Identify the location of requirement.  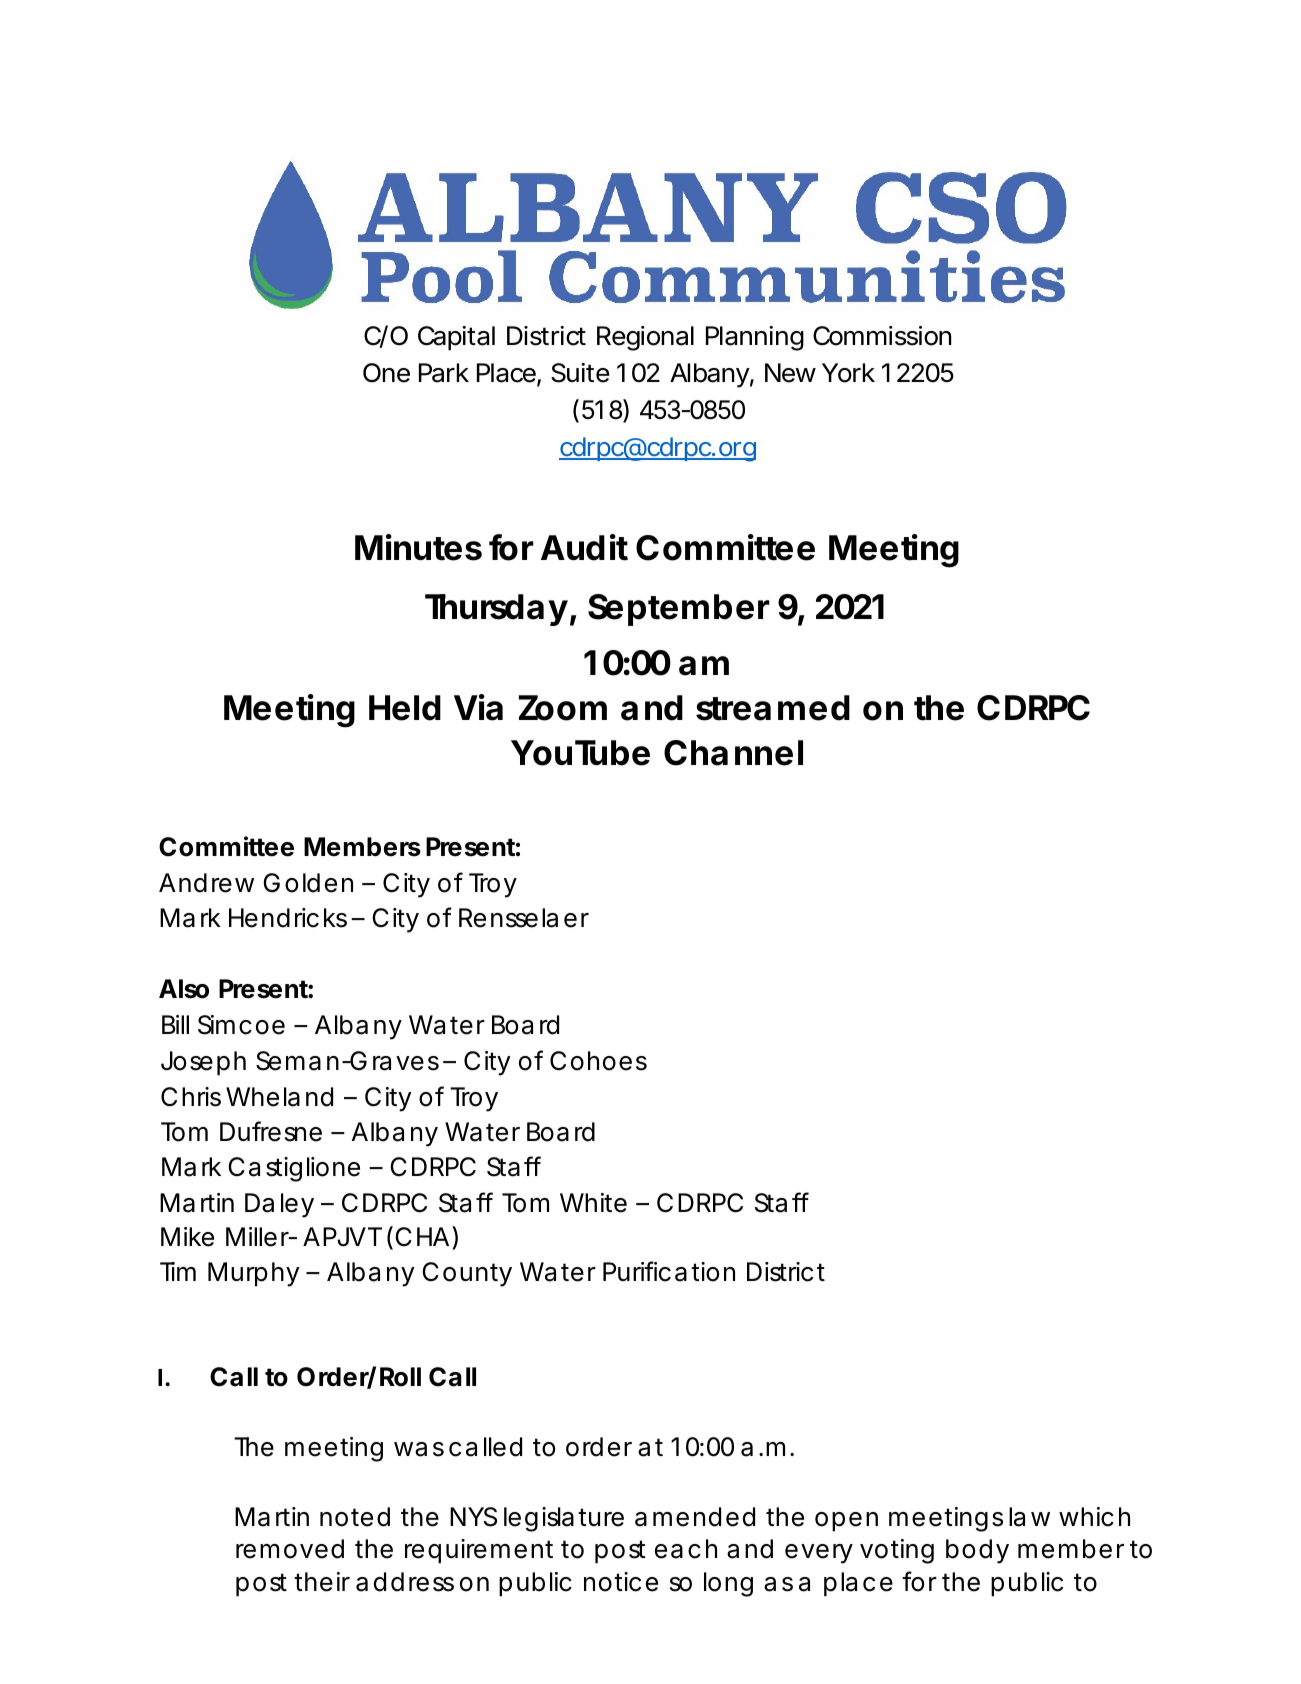
(479, 1551).
